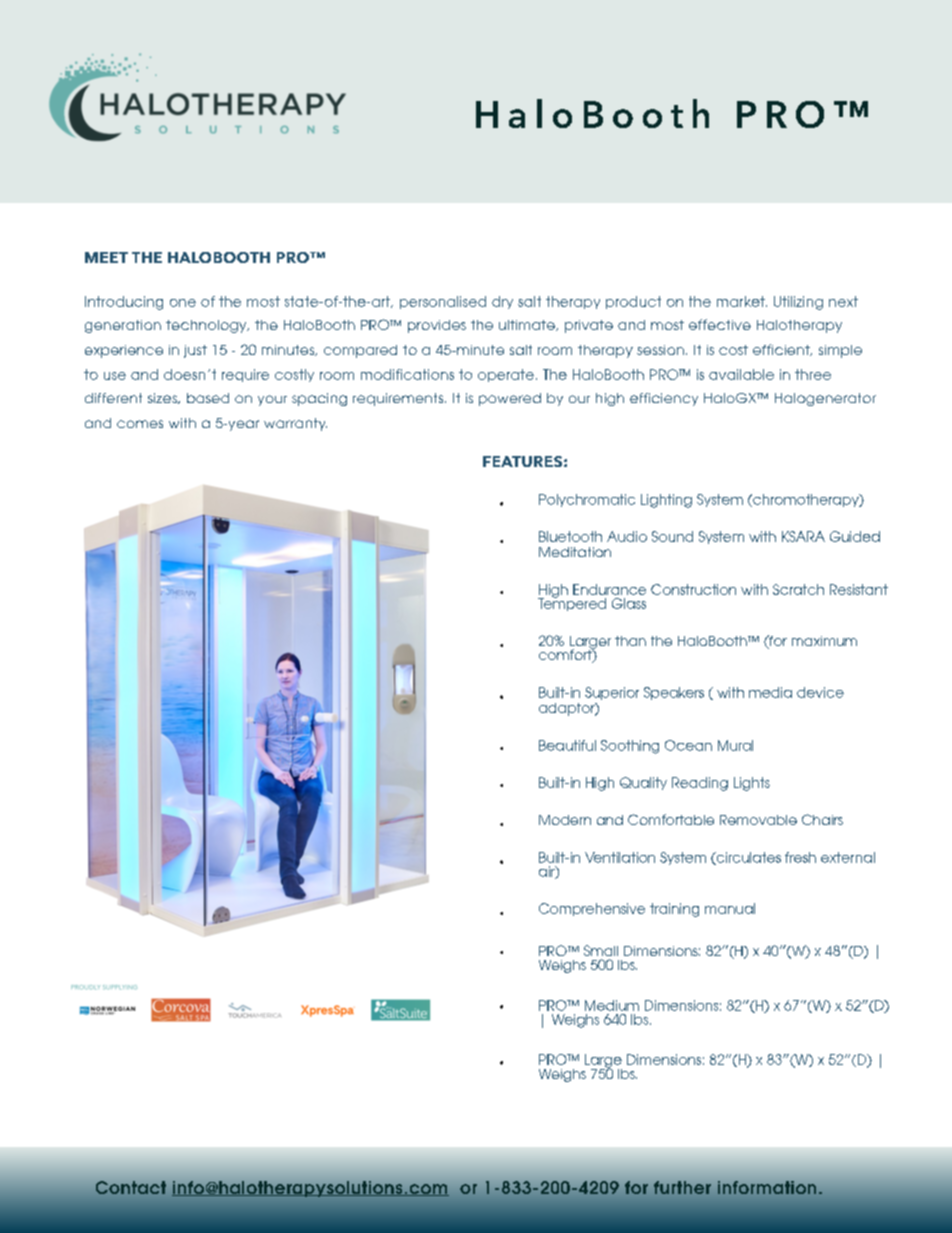 The image size is (952, 1233). Describe the element at coordinates (140, 424) in the image. I see `comes` at that location.
